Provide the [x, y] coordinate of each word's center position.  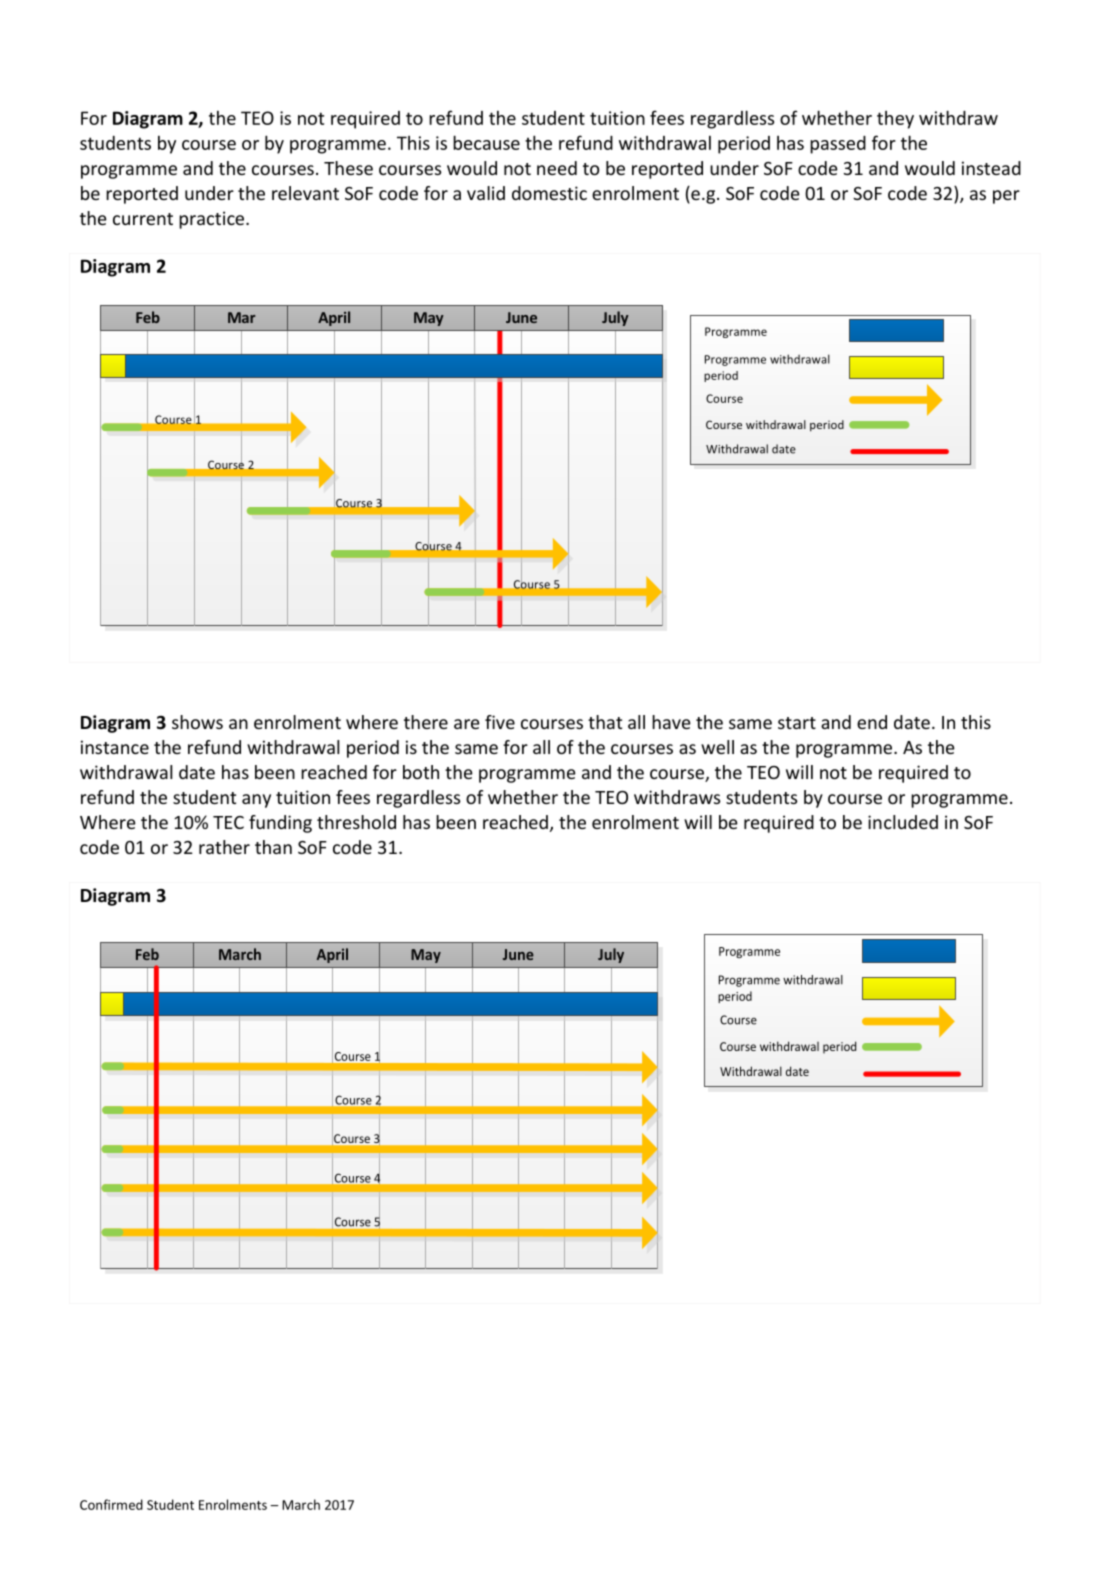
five [500, 722]
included [903, 822]
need [557, 168]
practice [213, 220]
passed [838, 145]
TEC [228, 822]
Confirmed [111, 1504]
